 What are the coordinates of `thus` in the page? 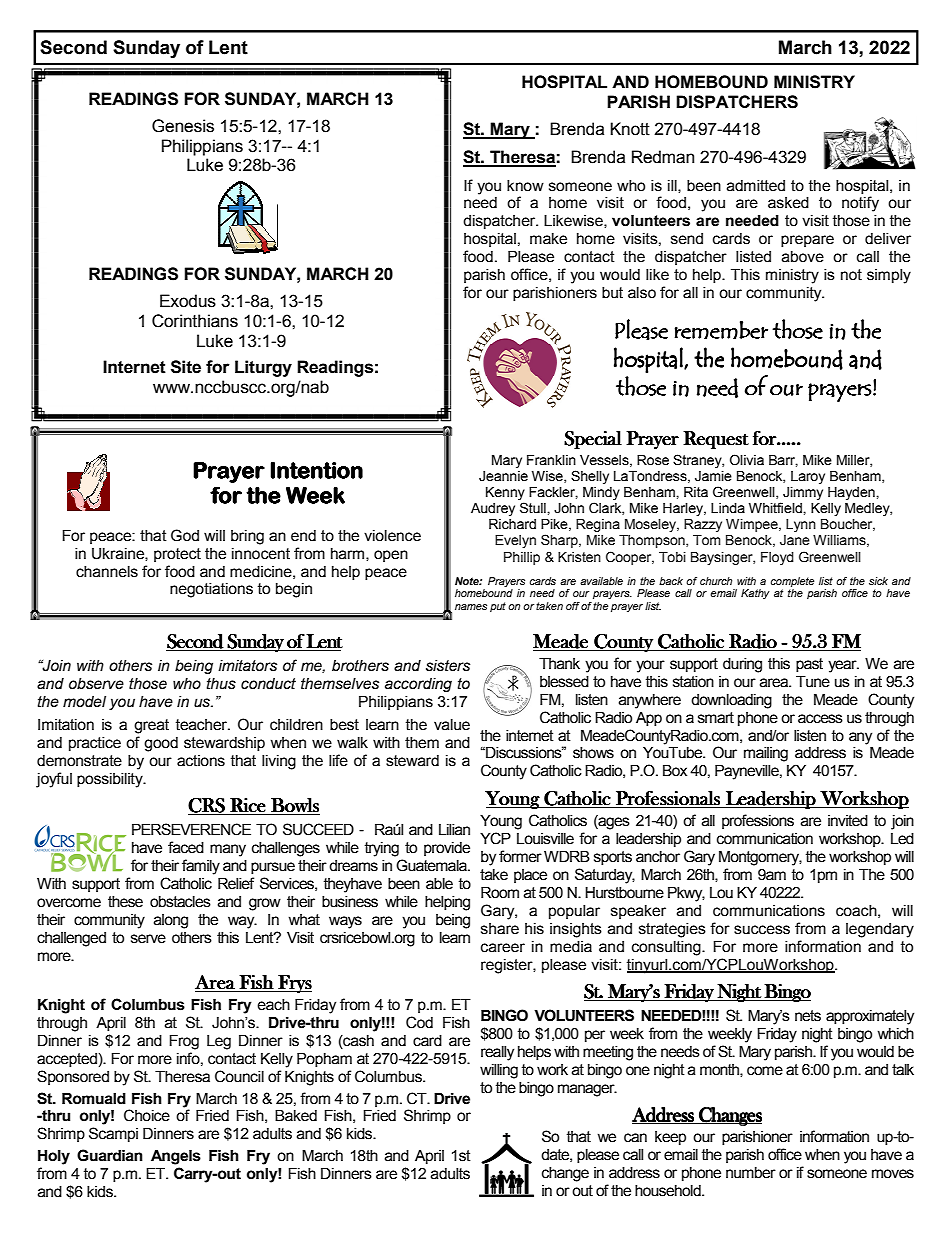 It's located at (221, 684).
